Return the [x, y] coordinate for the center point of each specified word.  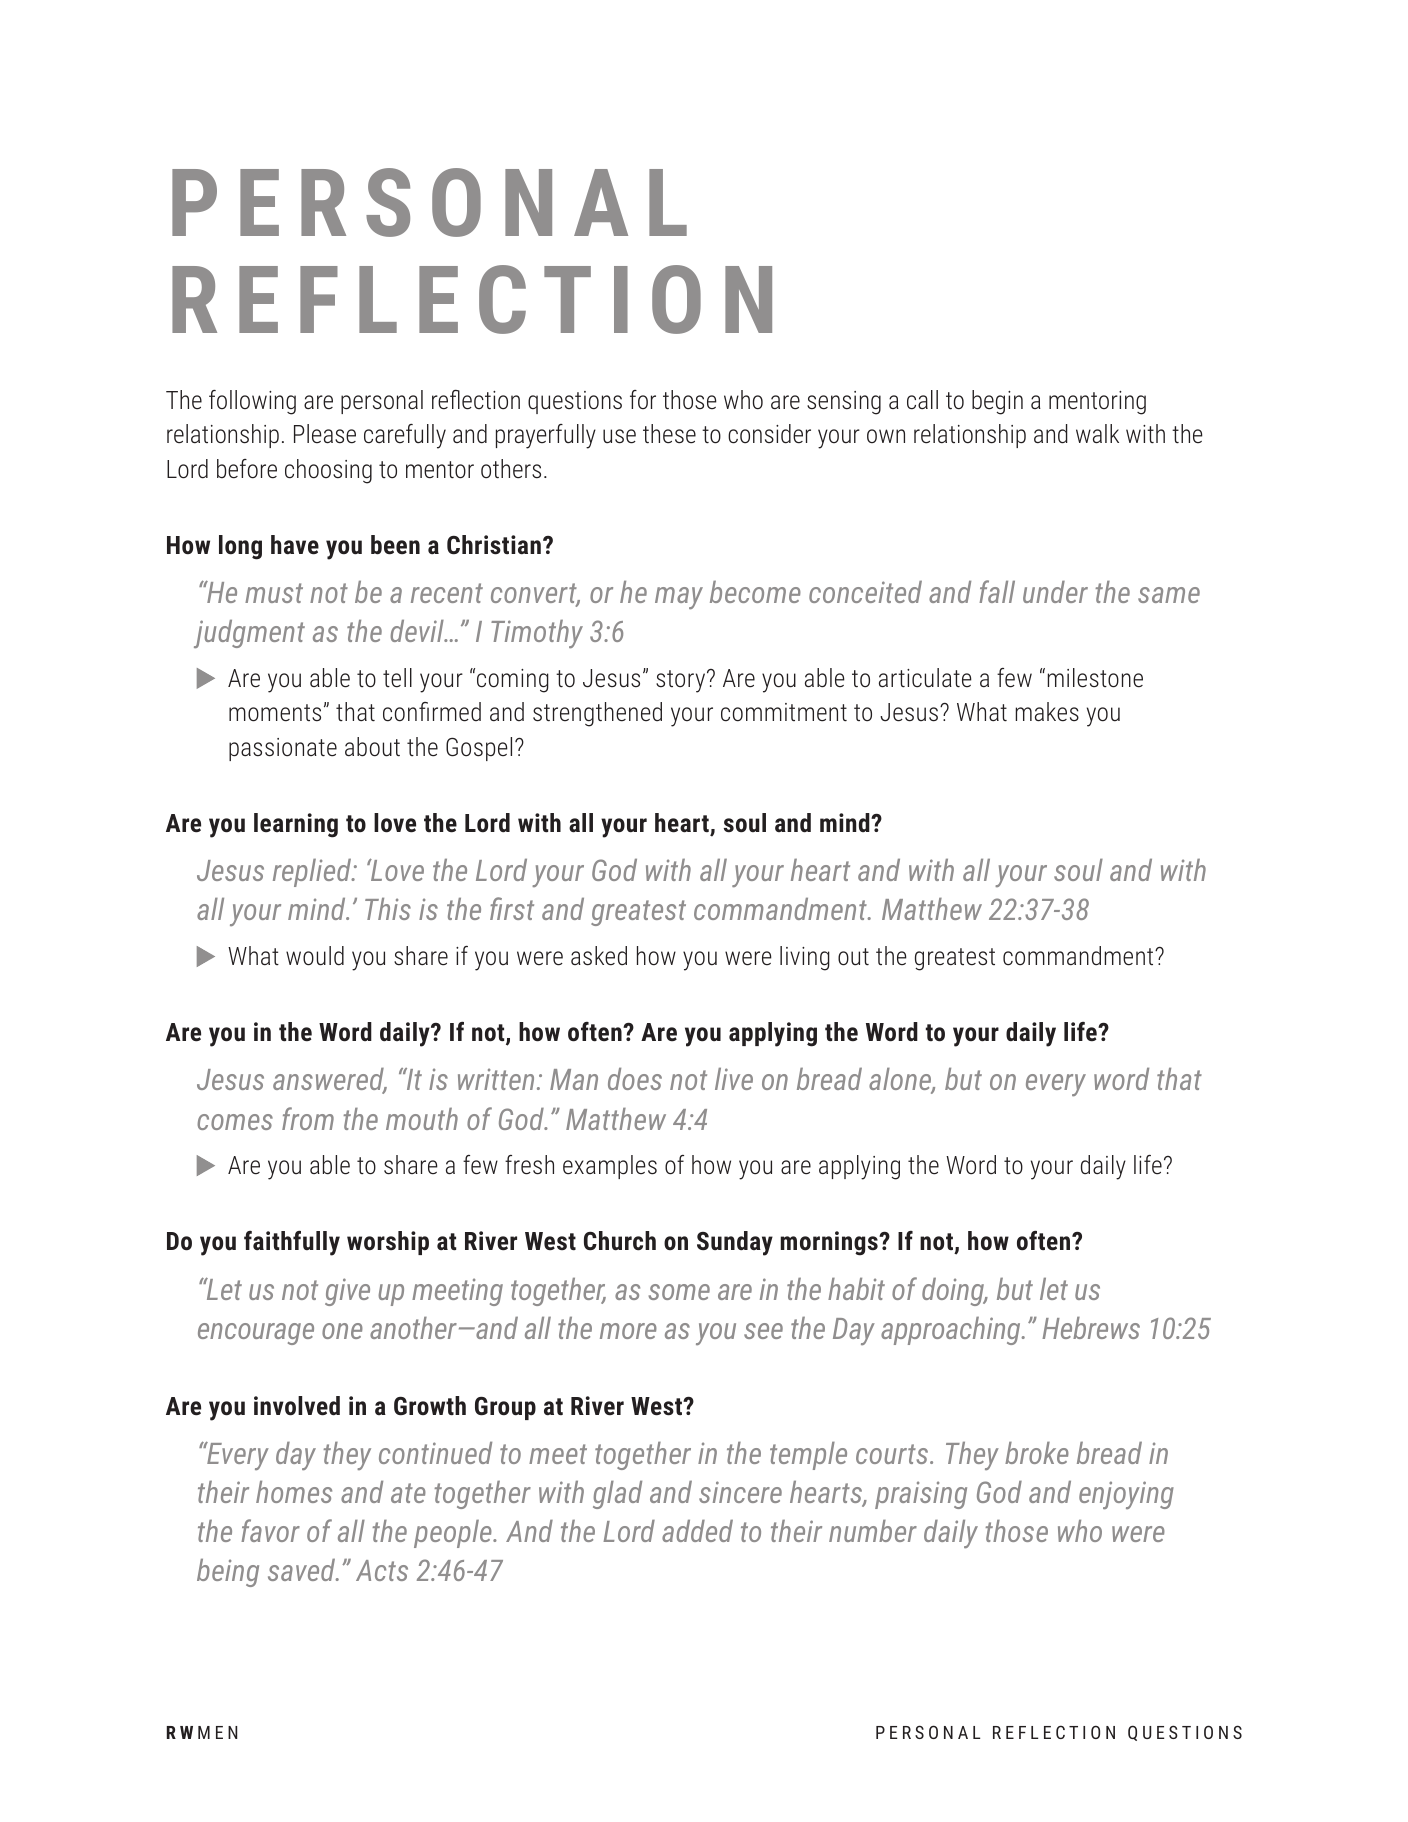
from [308, 1118]
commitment [784, 712]
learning [296, 825]
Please [325, 434]
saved [303, 1570]
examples [610, 1167]
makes [1047, 712]
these [669, 434]
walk [1097, 433]
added [697, 1531]
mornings [830, 1243]
